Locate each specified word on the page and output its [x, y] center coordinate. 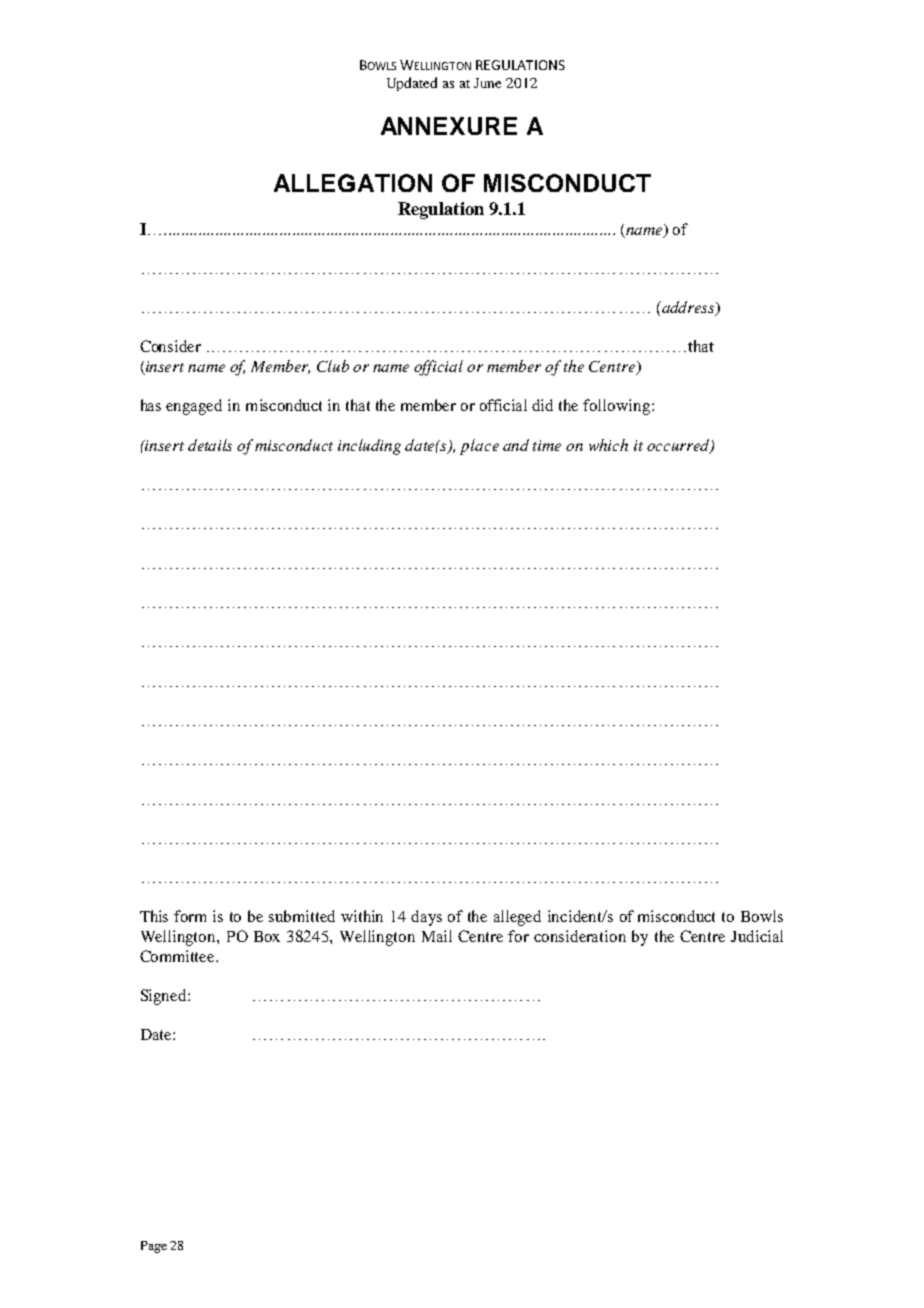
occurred [679, 446]
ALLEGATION [353, 183]
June [487, 83]
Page [154, 1247]
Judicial [757, 936]
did [542, 405]
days [426, 918]
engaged [194, 407]
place [479, 447]
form [190, 916]
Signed [165, 997]
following [618, 407]
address [688, 308]
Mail [437, 936]
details [210, 445]
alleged [517, 918]
